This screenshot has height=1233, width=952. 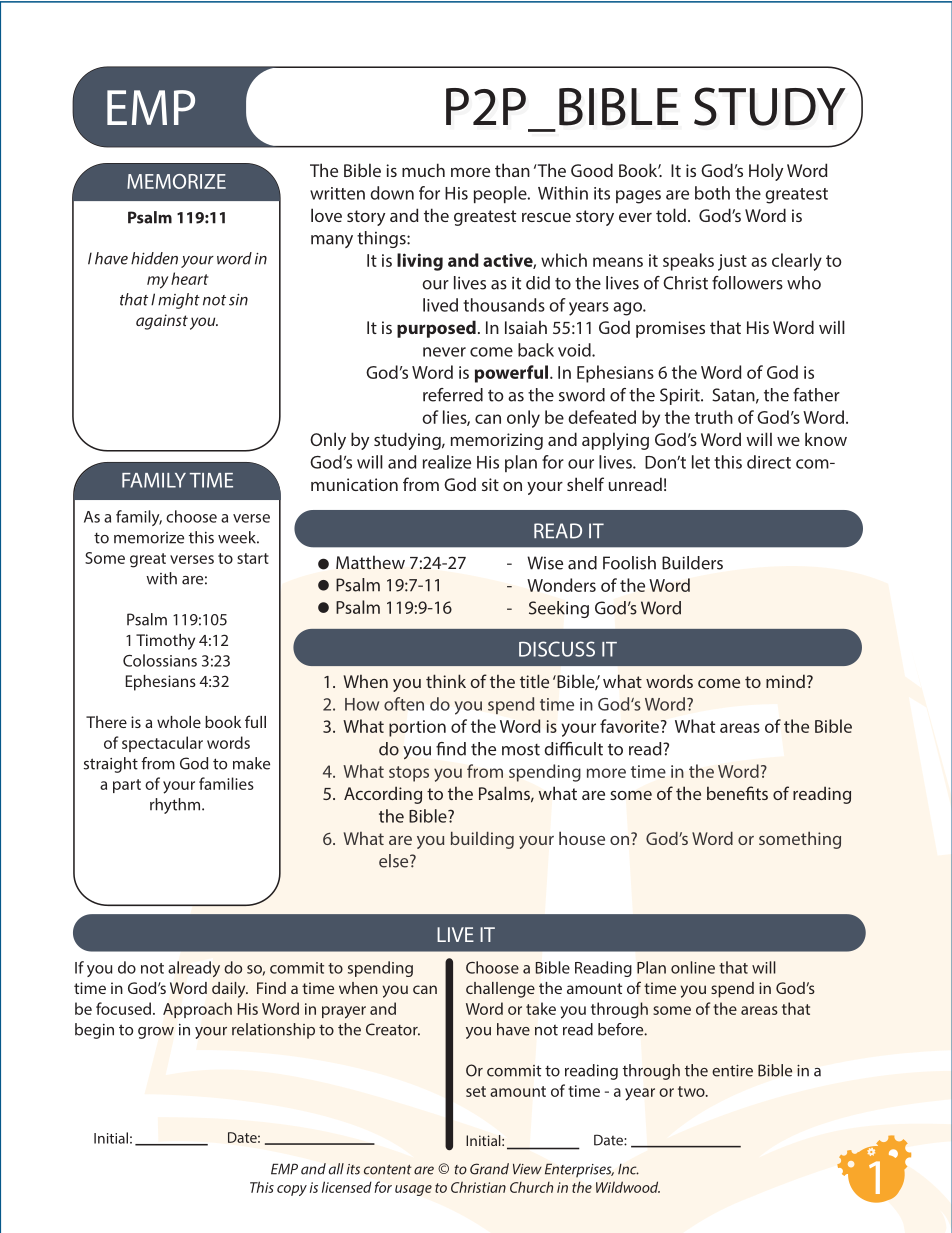 I want to click on building, so click(x=482, y=840).
